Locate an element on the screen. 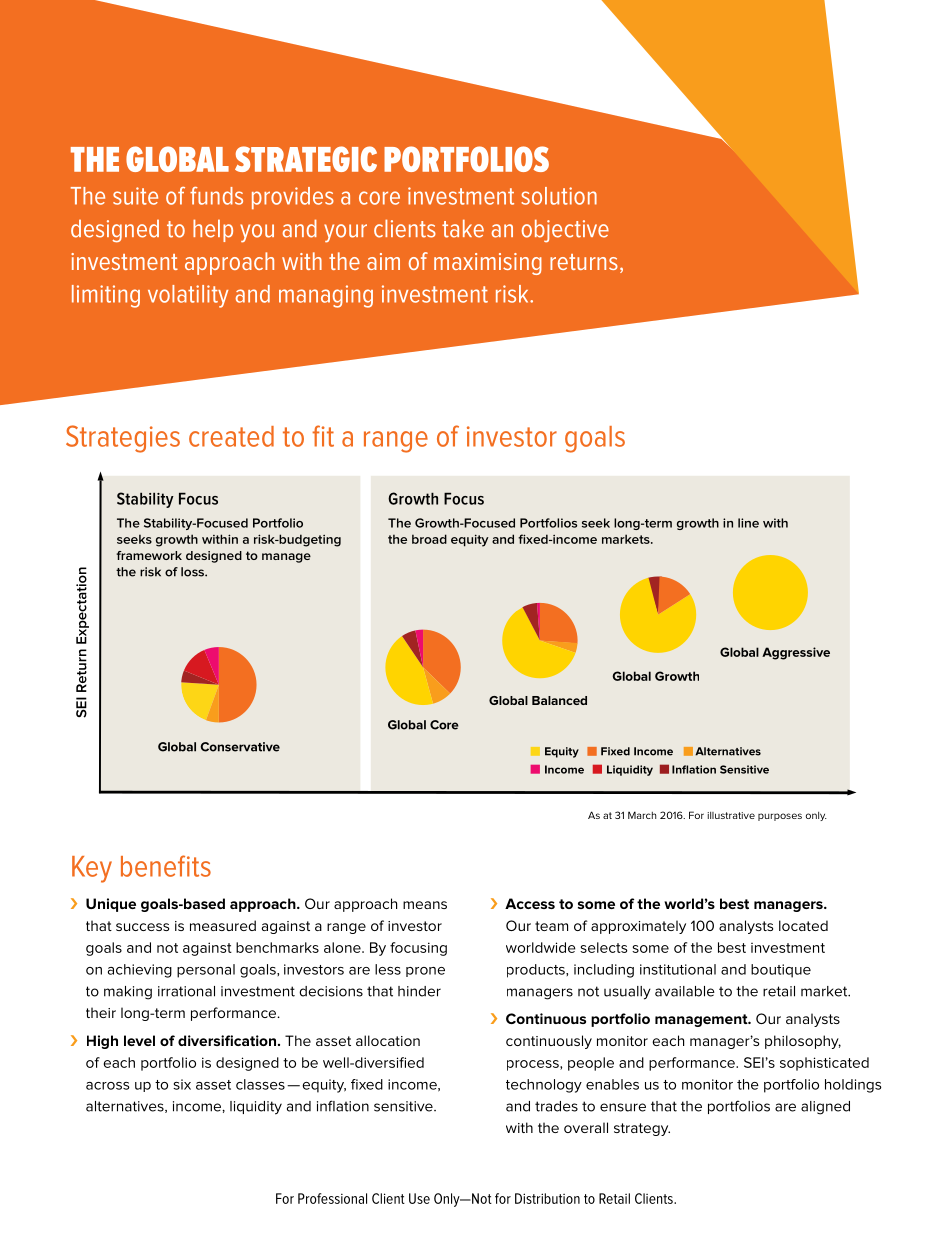 The image size is (952, 1233). six is located at coordinates (182, 1084).
